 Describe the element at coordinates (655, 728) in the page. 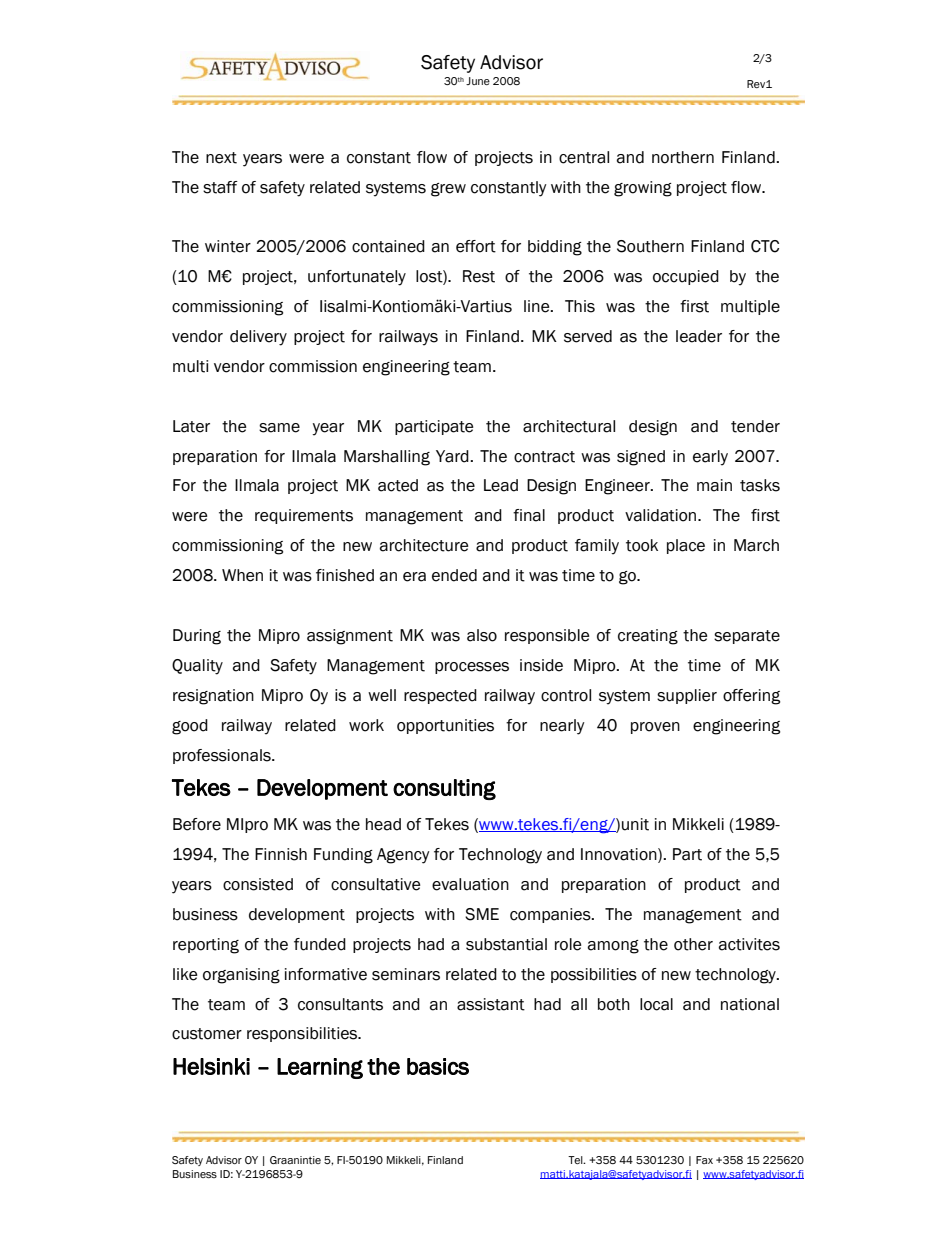

I see `proven` at that location.
